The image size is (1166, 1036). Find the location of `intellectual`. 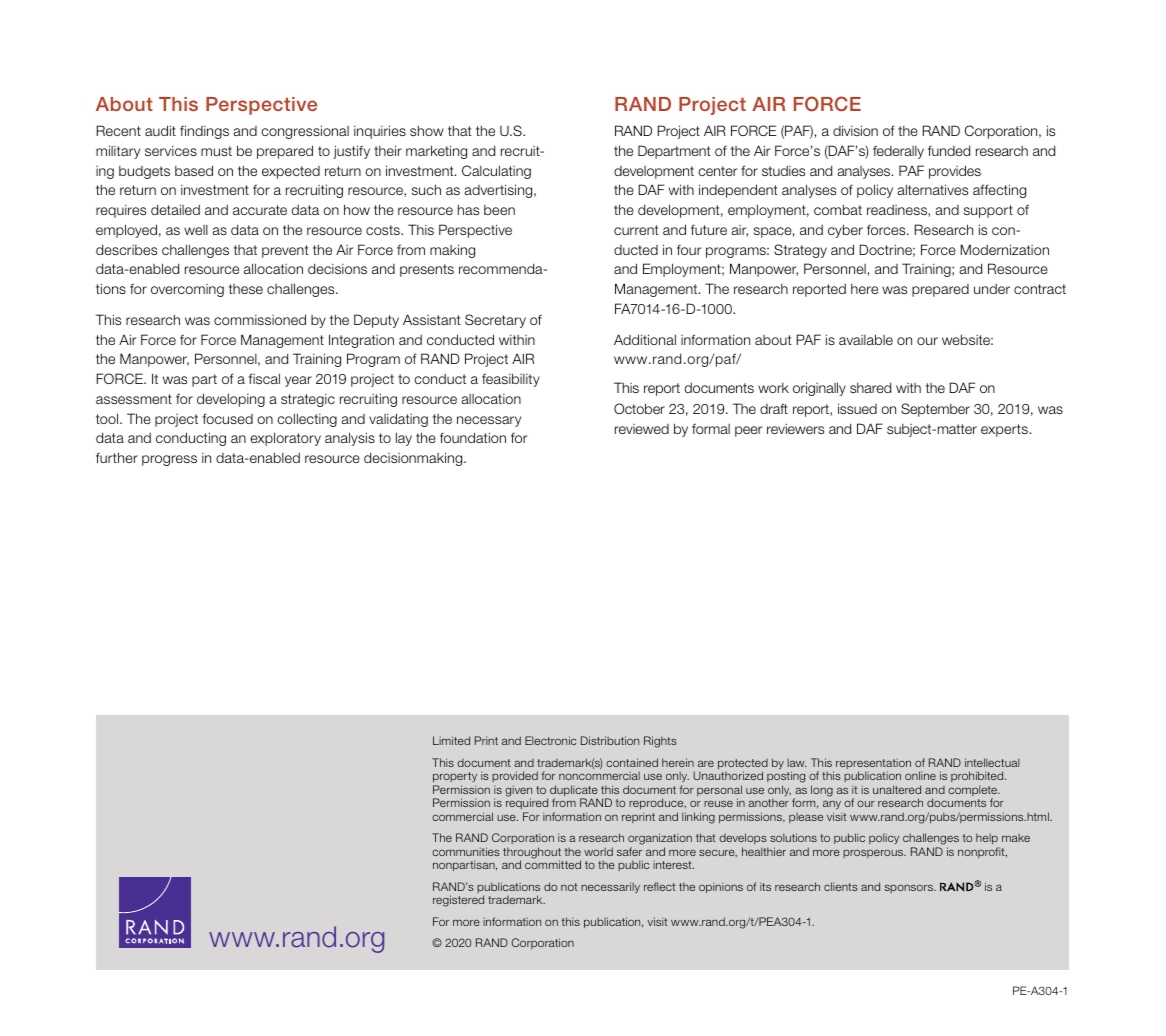

intellectual is located at coordinates (992, 762).
